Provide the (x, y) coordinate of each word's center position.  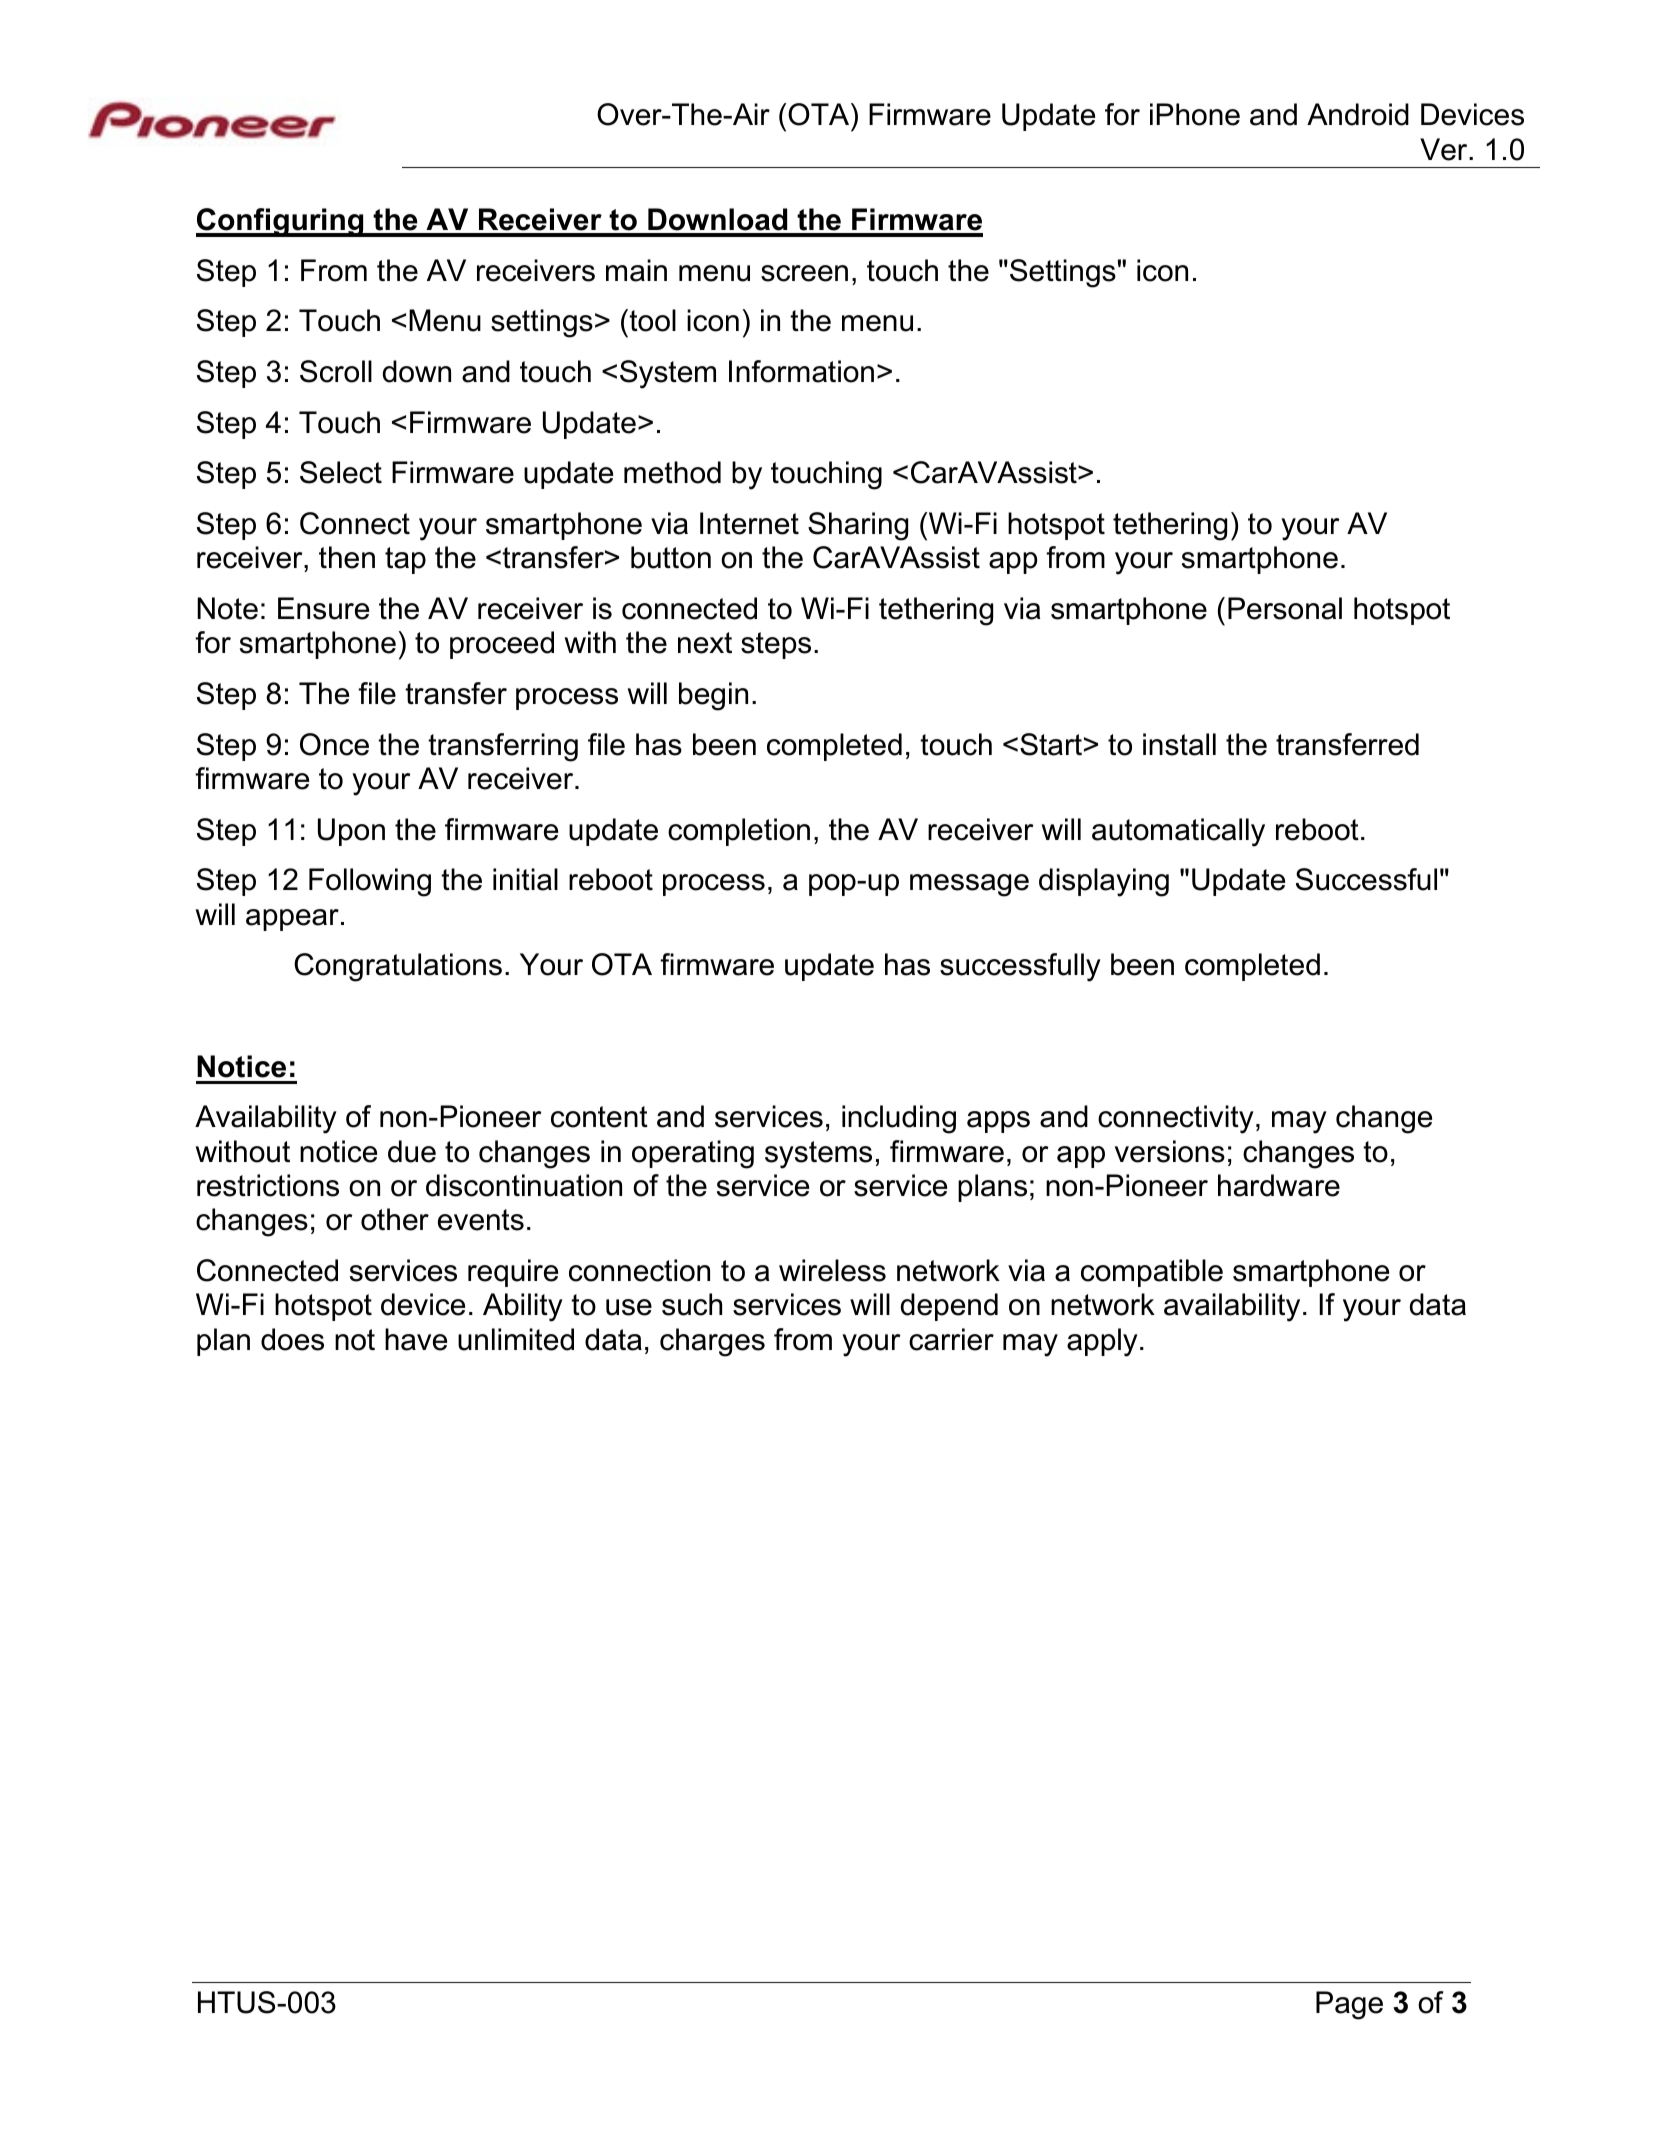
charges (712, 1342)
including (899, 1119)
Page (1349, 2005)
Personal (1285, 608)
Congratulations (398, 967)
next (705, 643)
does (292, 1339)
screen (804, 273)
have (416, 1339)
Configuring (281, 222)
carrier (951, 1339)
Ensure (323, 608)
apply (1102, 1342)
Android (1358, 114)
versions (1170, 1151)
